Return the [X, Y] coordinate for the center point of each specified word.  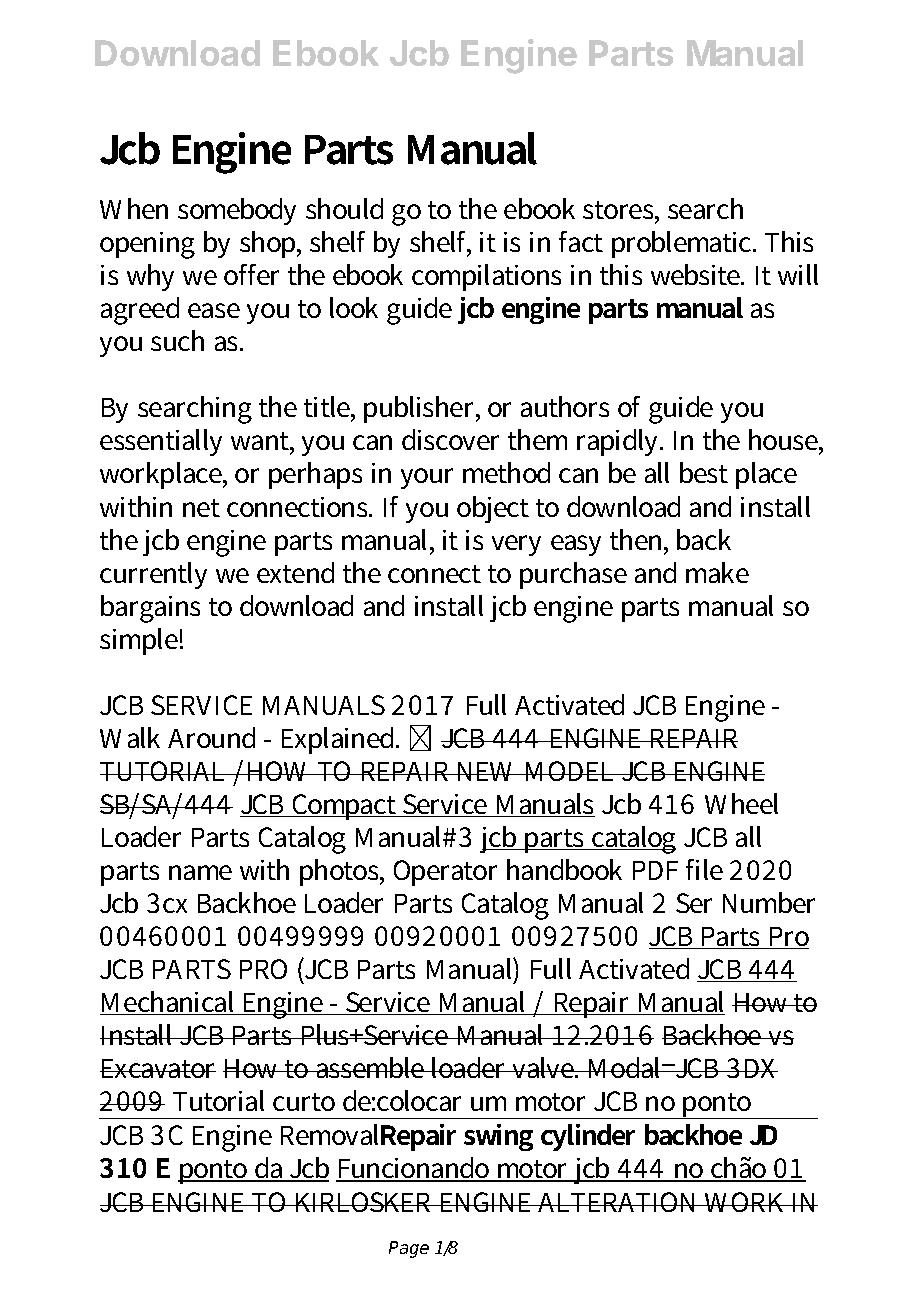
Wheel [741, 803]
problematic [683, 244]
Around [211, 737]
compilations [486, 277]
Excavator [158, 1068]
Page [409, 1249]
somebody [237, 211]
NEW [488, 771]
